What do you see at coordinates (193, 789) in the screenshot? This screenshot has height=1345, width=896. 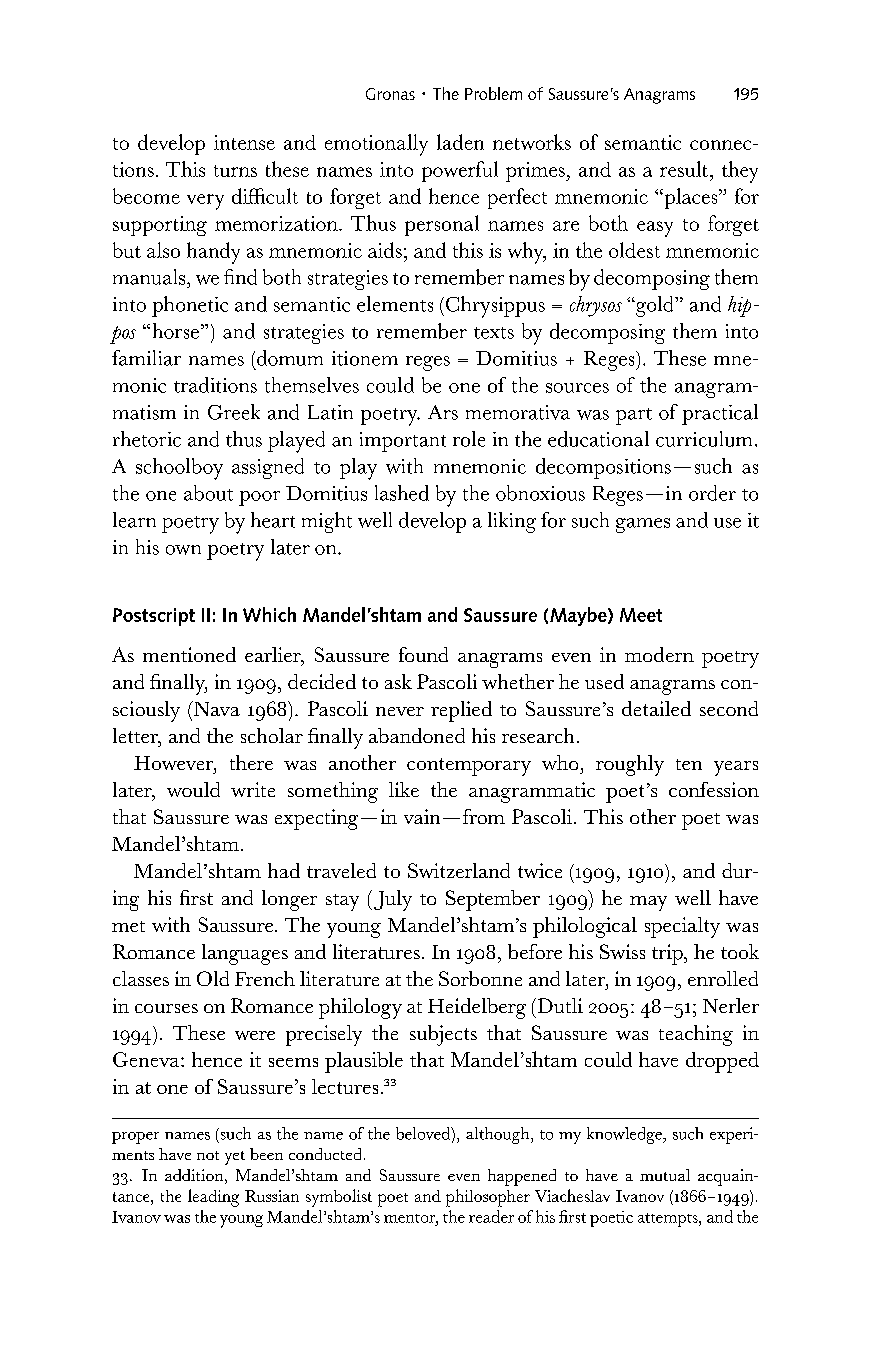 I see `would` at bounding box center [193, 789].
